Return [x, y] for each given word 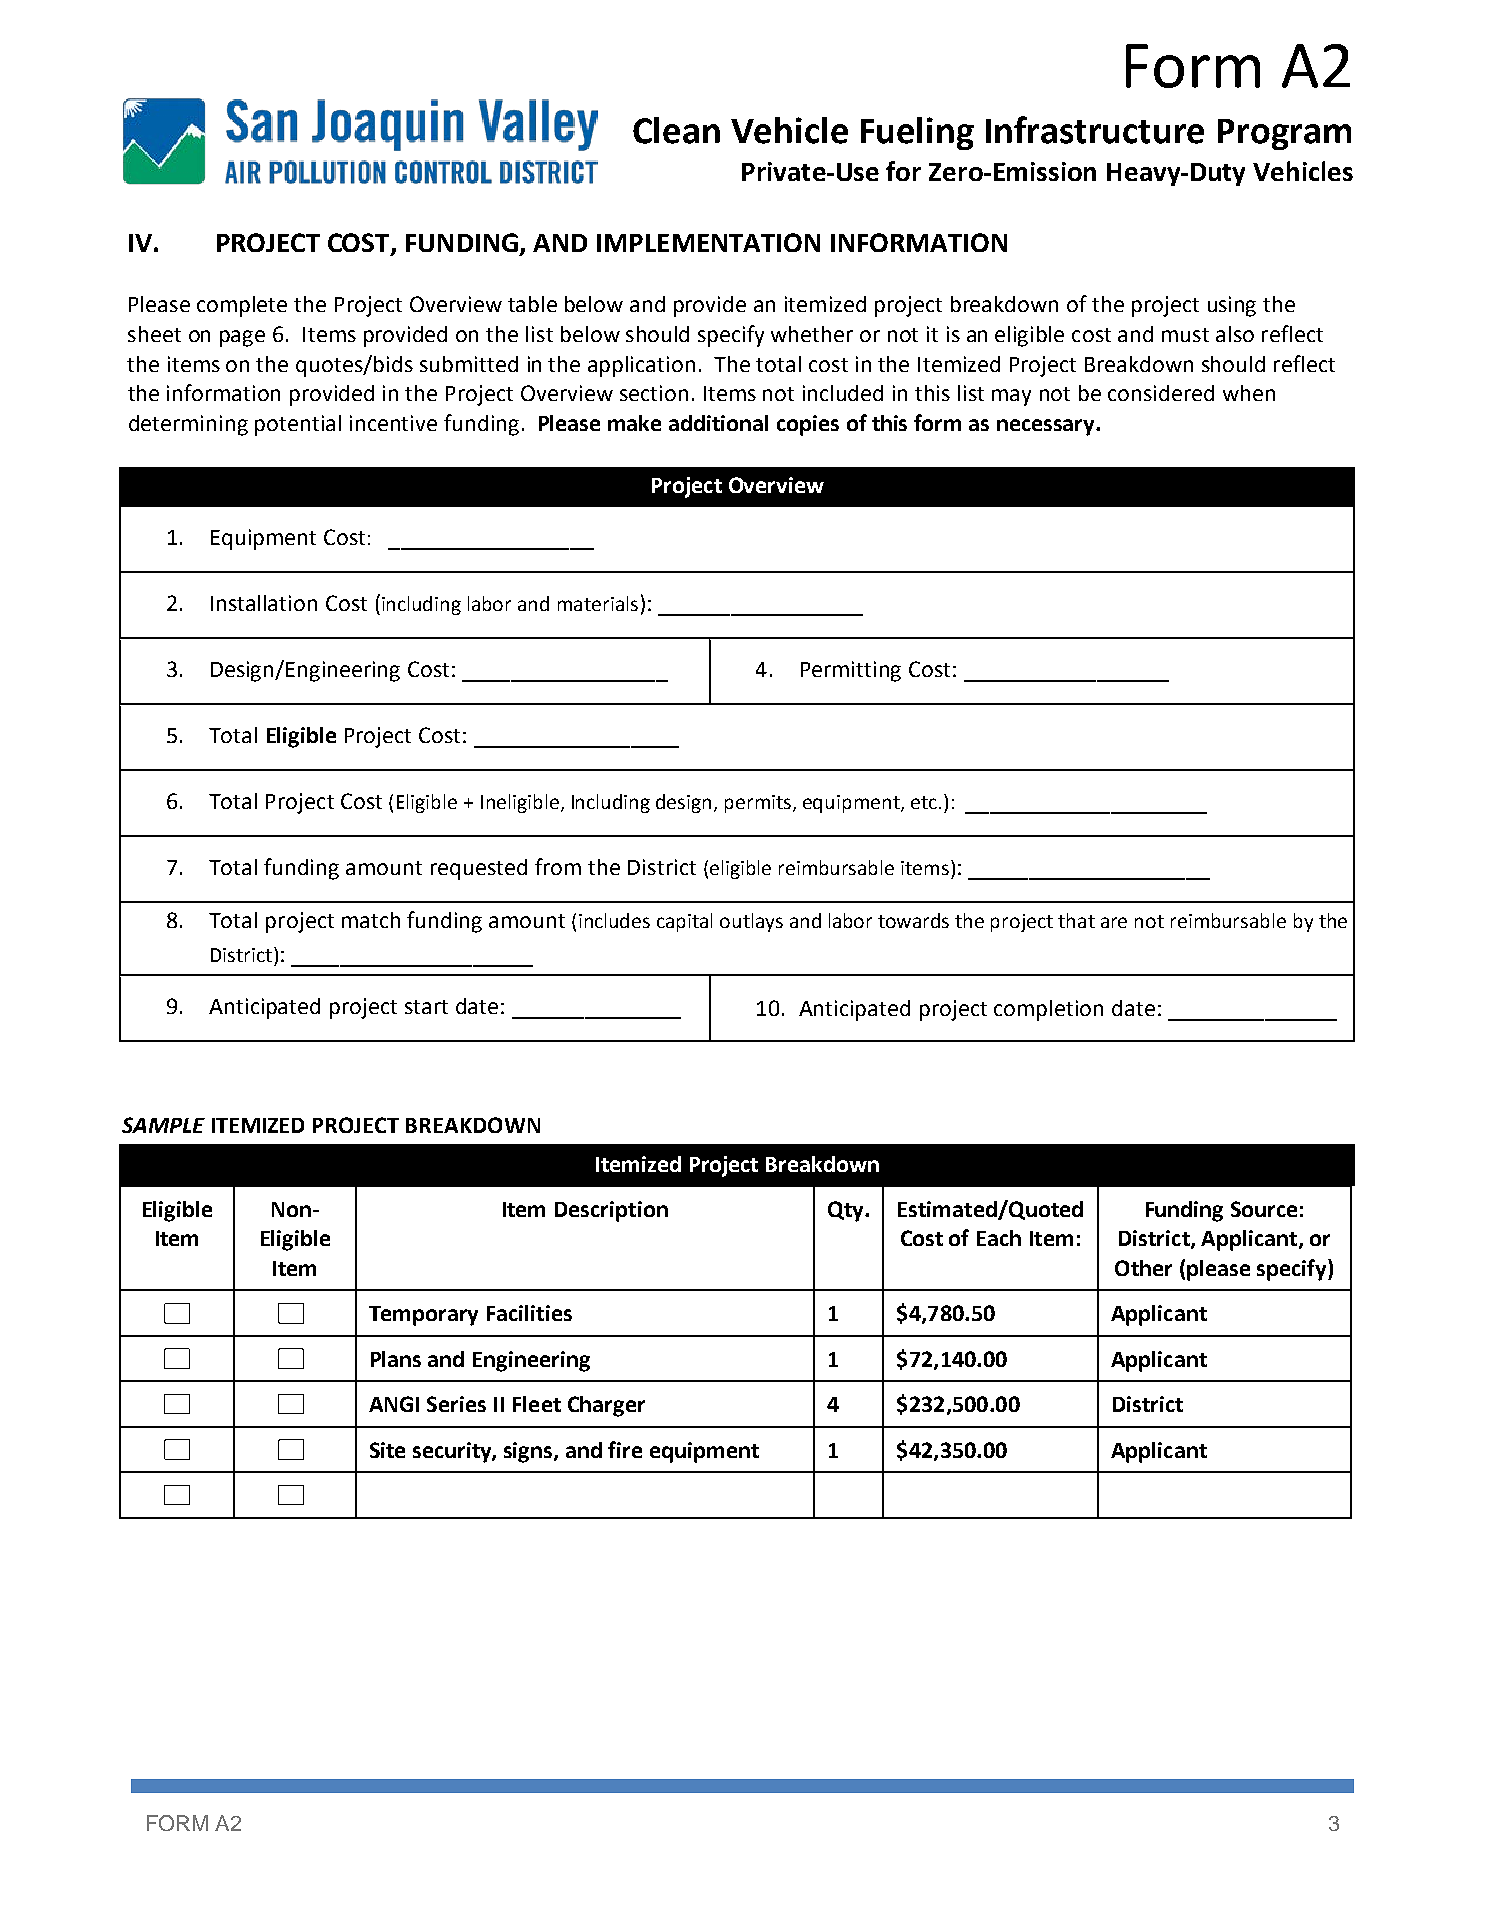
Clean [676, 130]
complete [242, 306]
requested [479, 869]
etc [924, 802]
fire [625, 1449]
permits [759, 804]
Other [1143, 1268]
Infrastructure [1095, 130]
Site [387, 1450]
